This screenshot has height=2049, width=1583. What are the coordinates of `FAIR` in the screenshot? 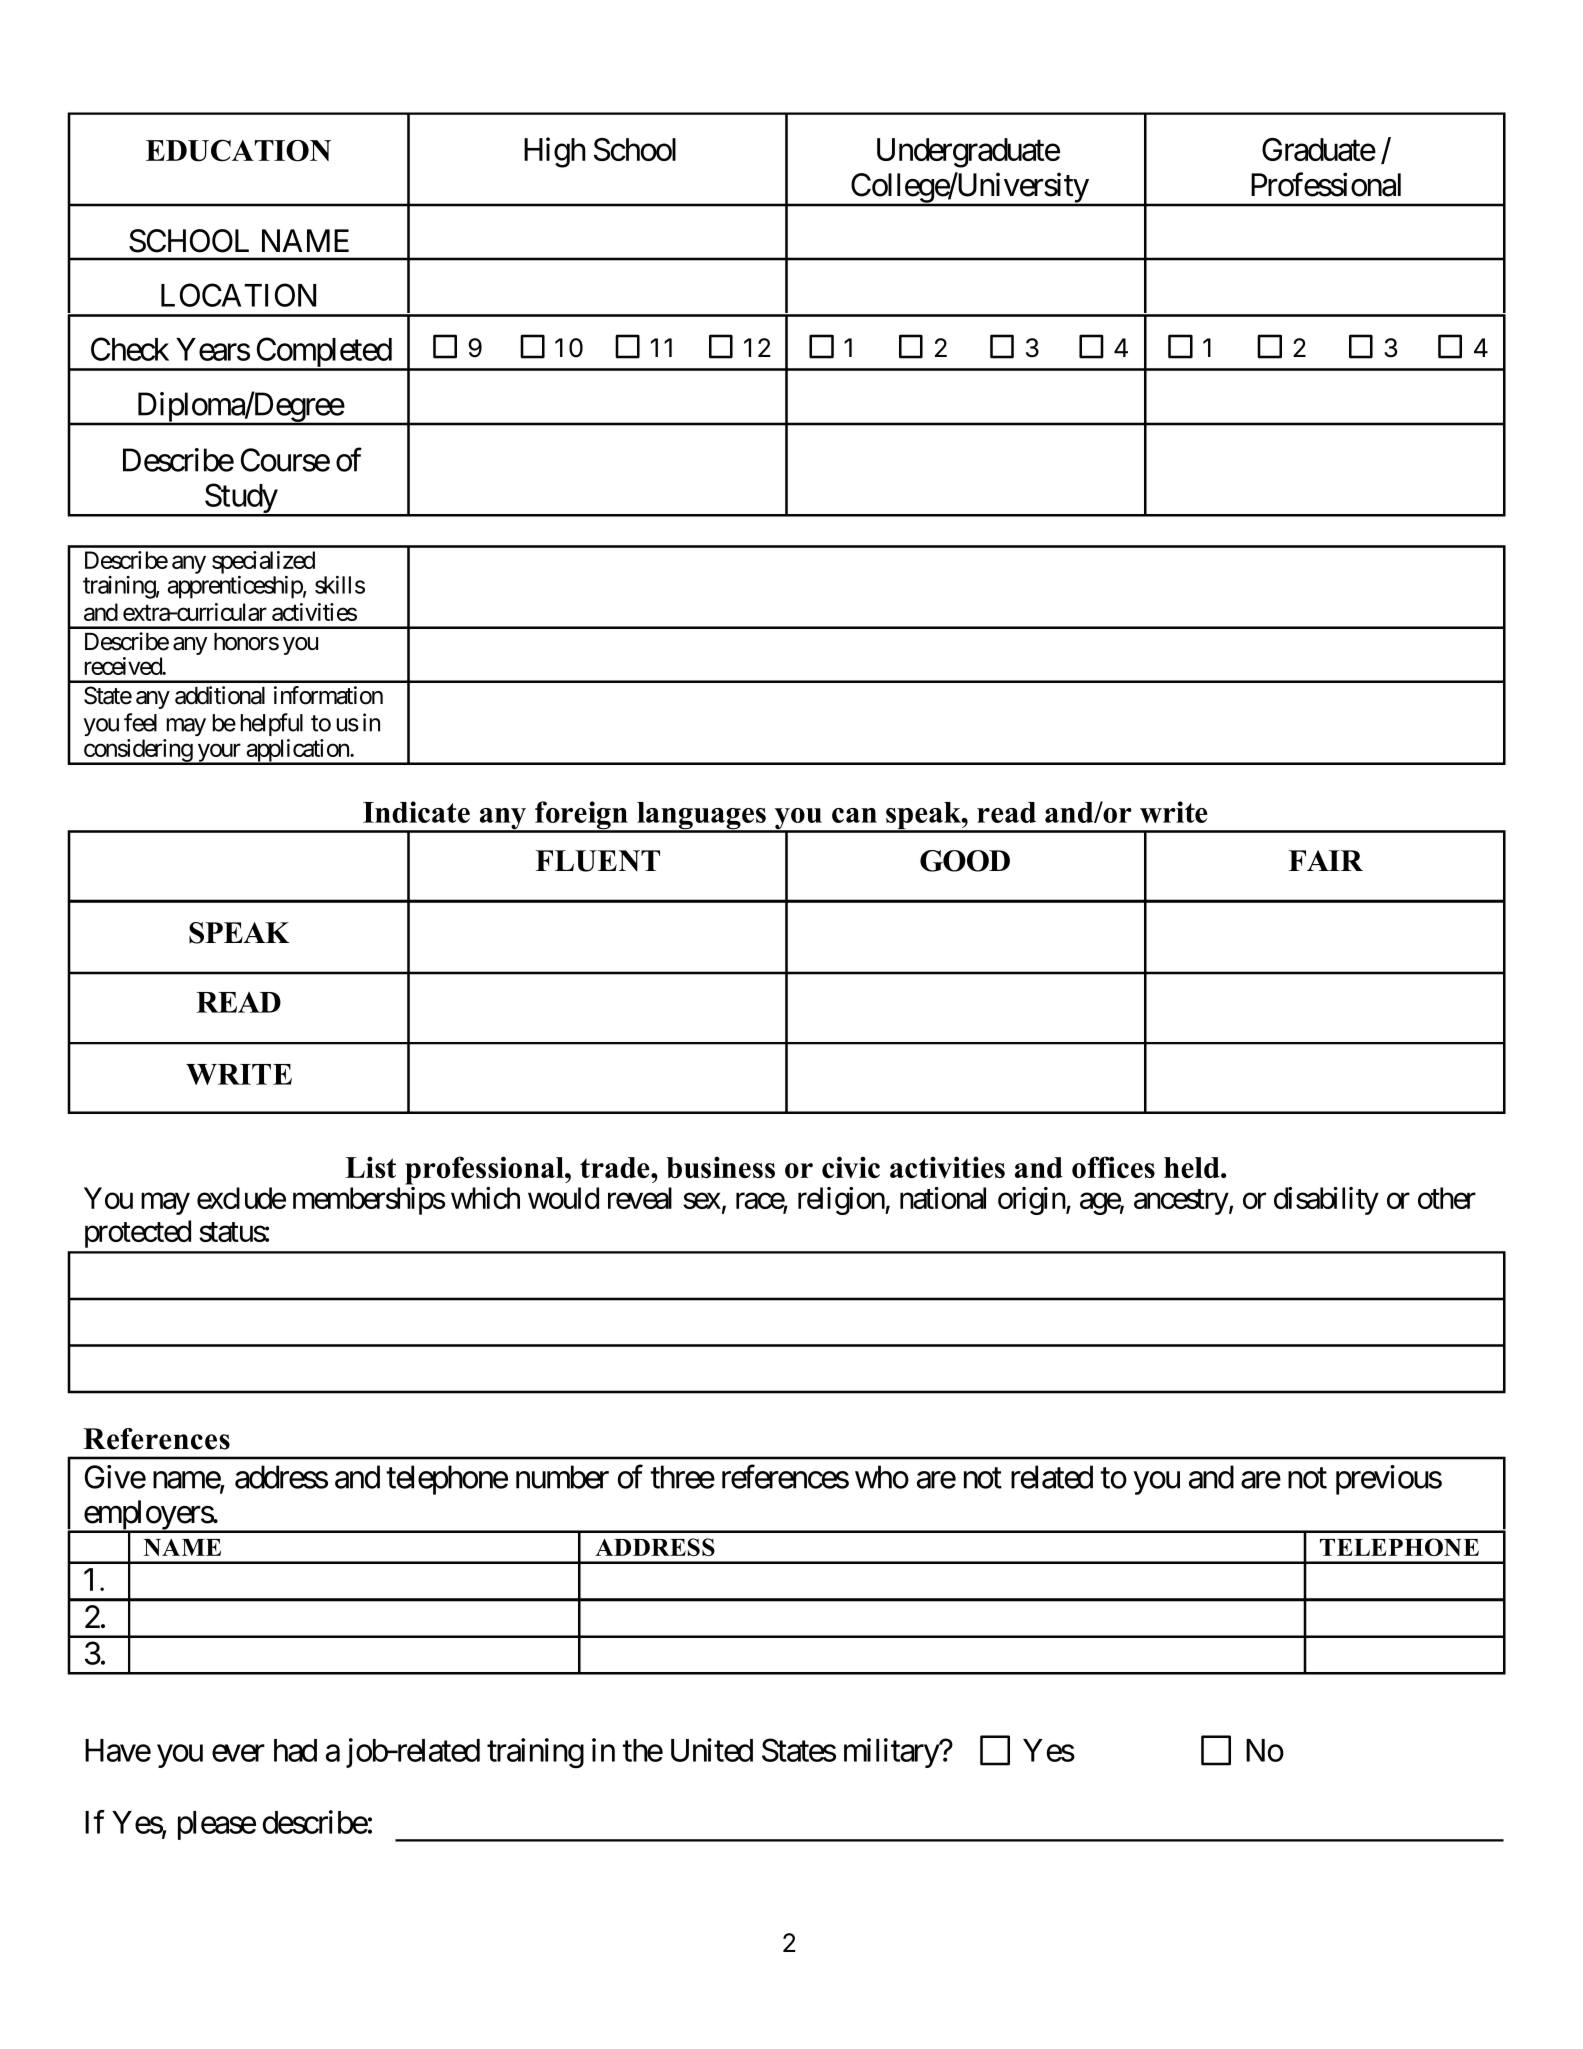 It's located at (1326, 860).
